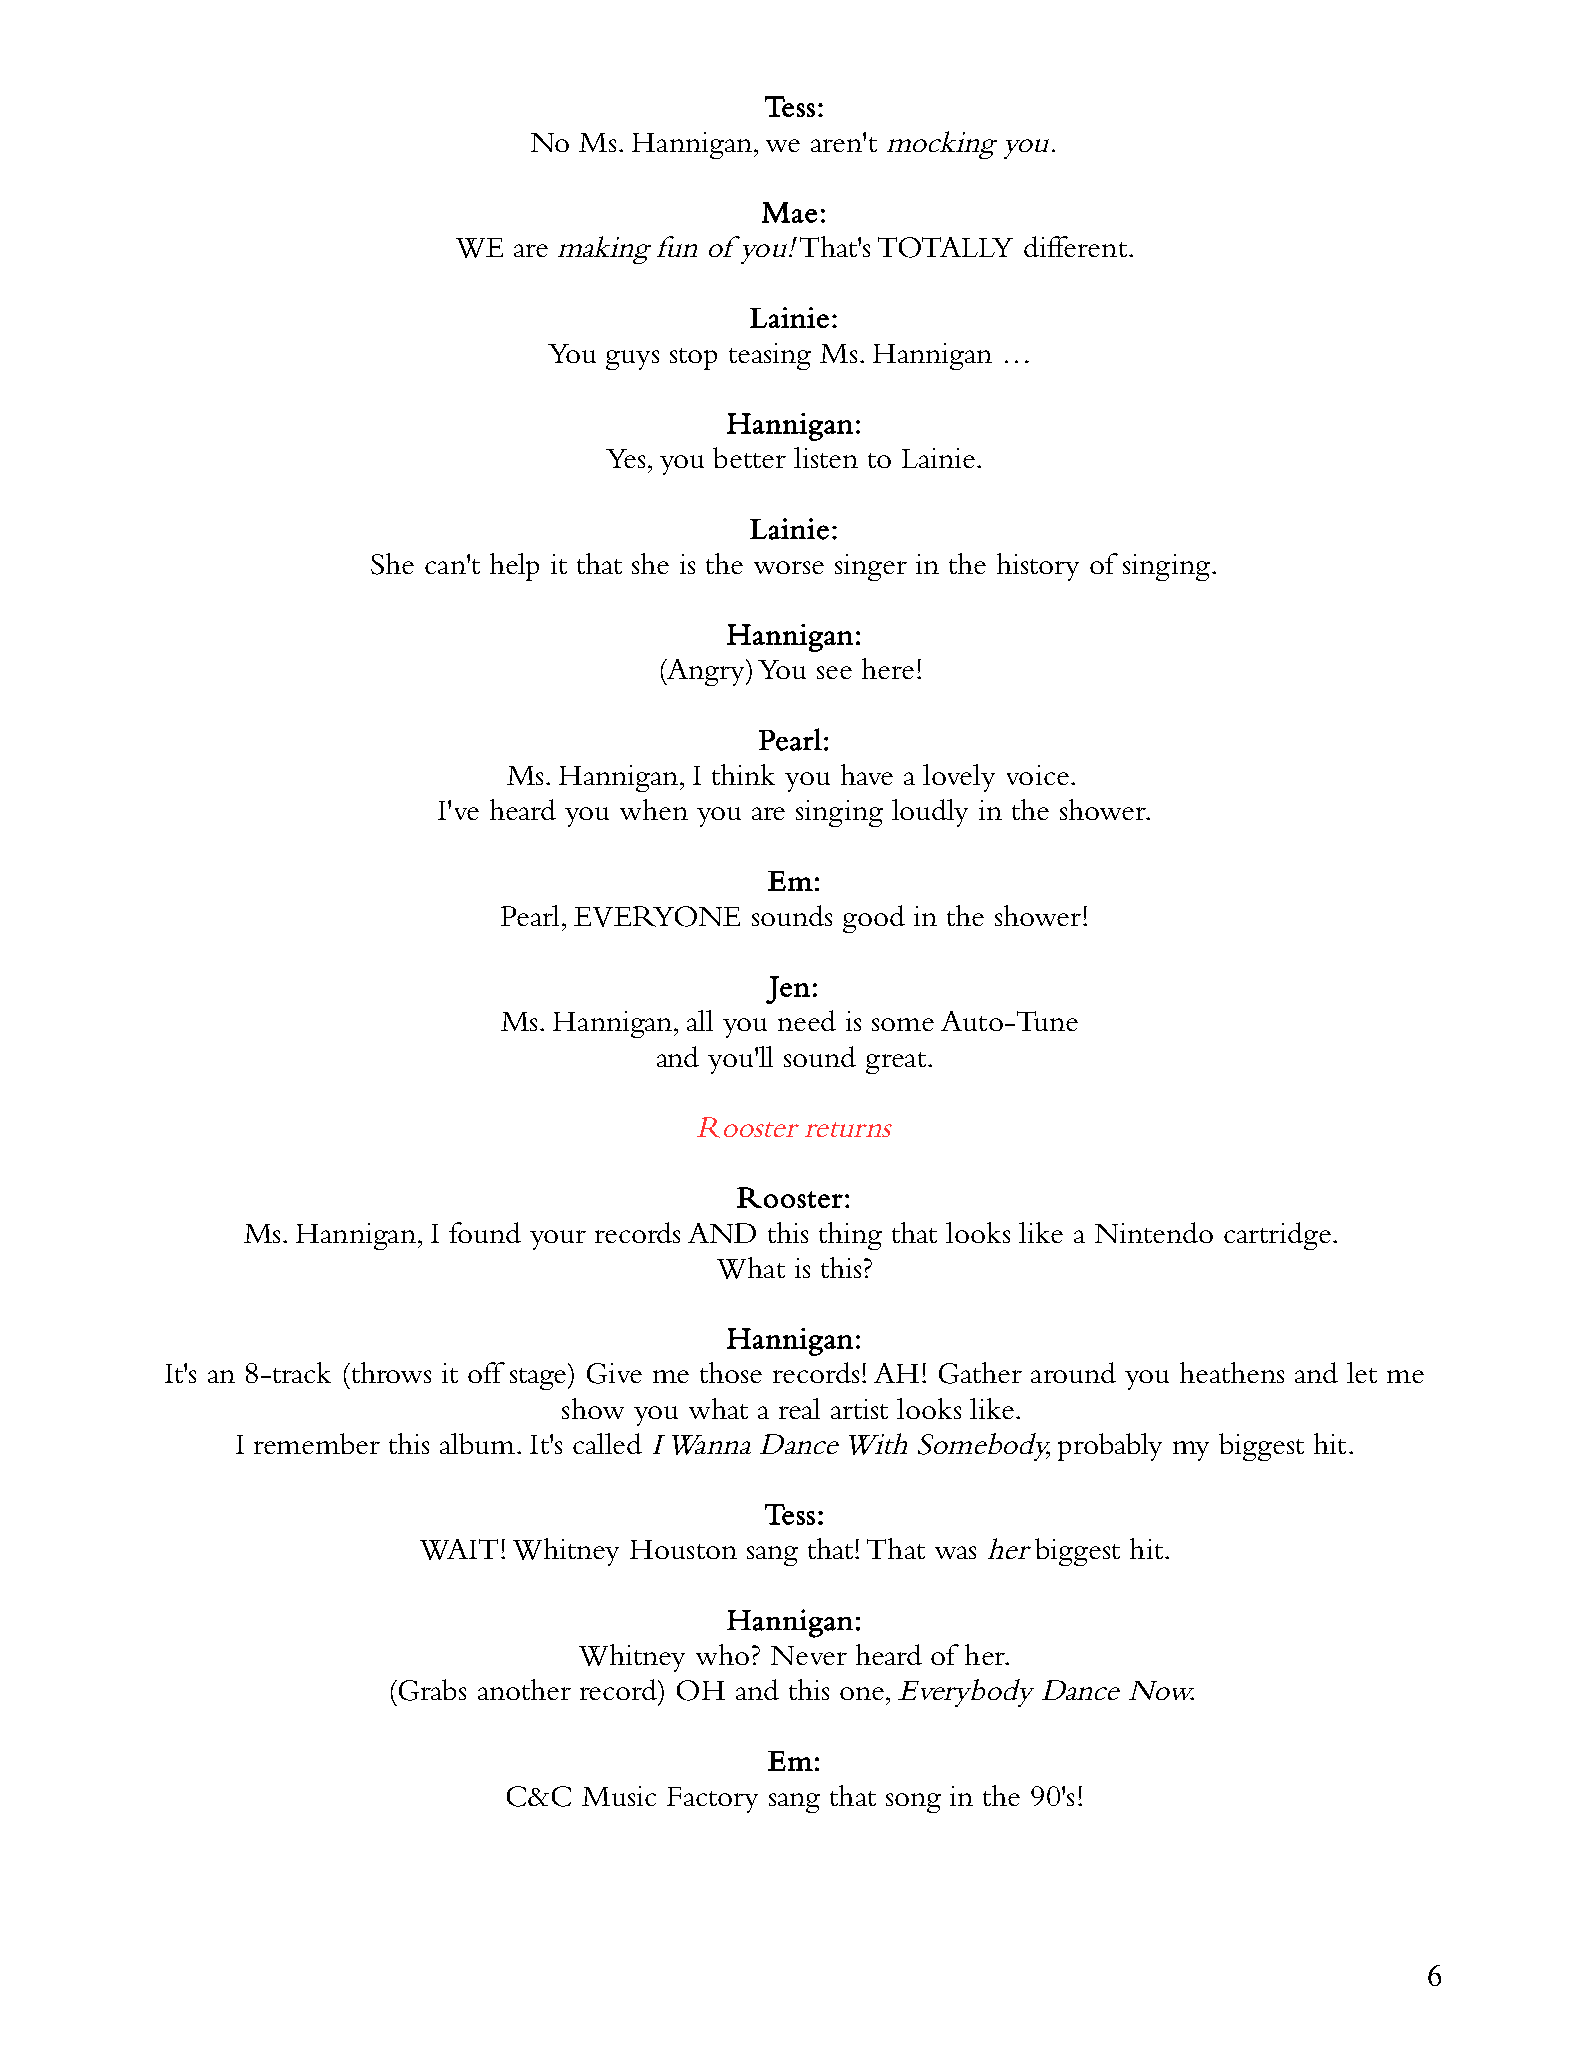  Describe the element at coordinates (1154, 1232) in the screenshot. I see `Nintendo` at that location.
